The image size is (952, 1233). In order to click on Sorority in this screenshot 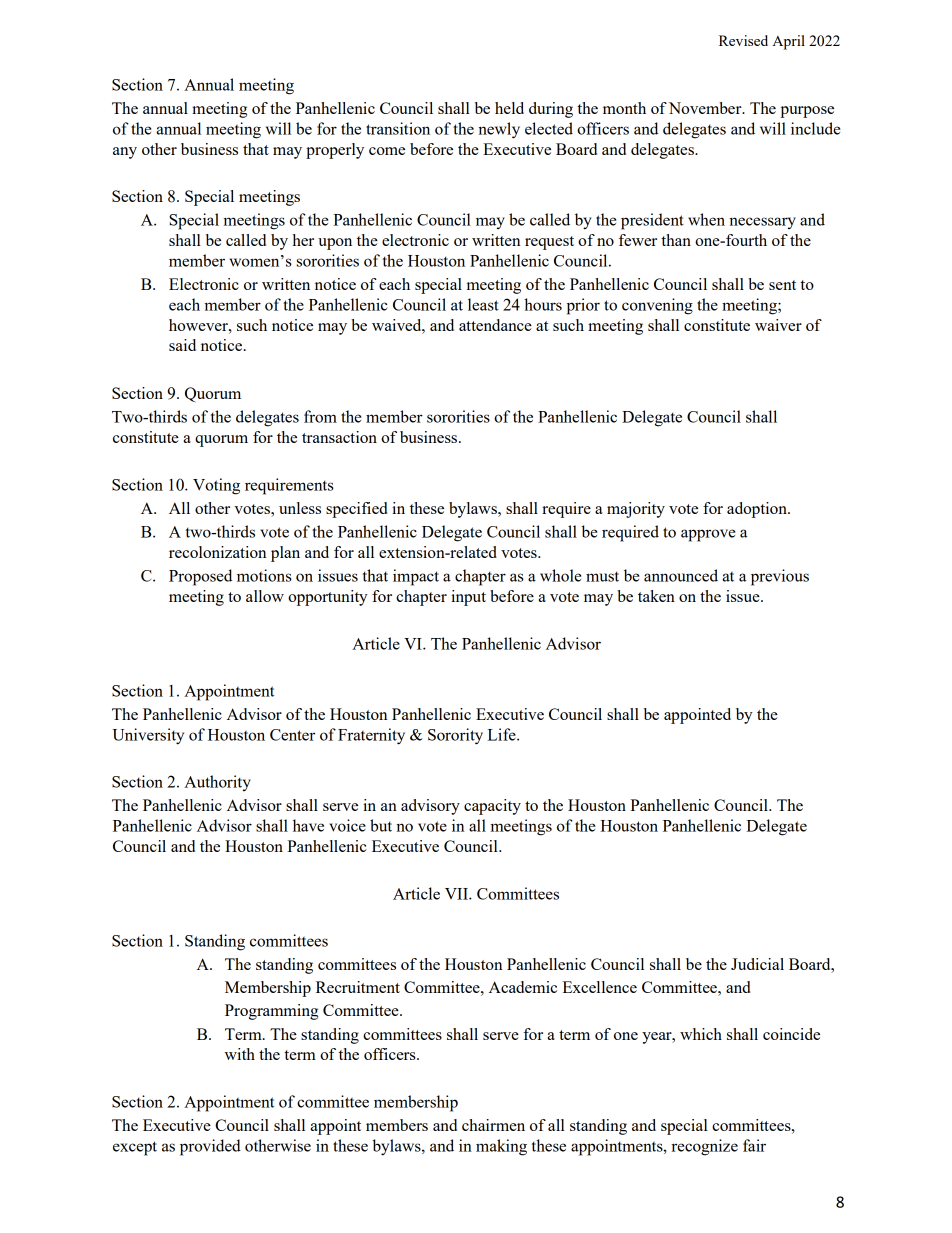, I will do `click(455, 736)`.
